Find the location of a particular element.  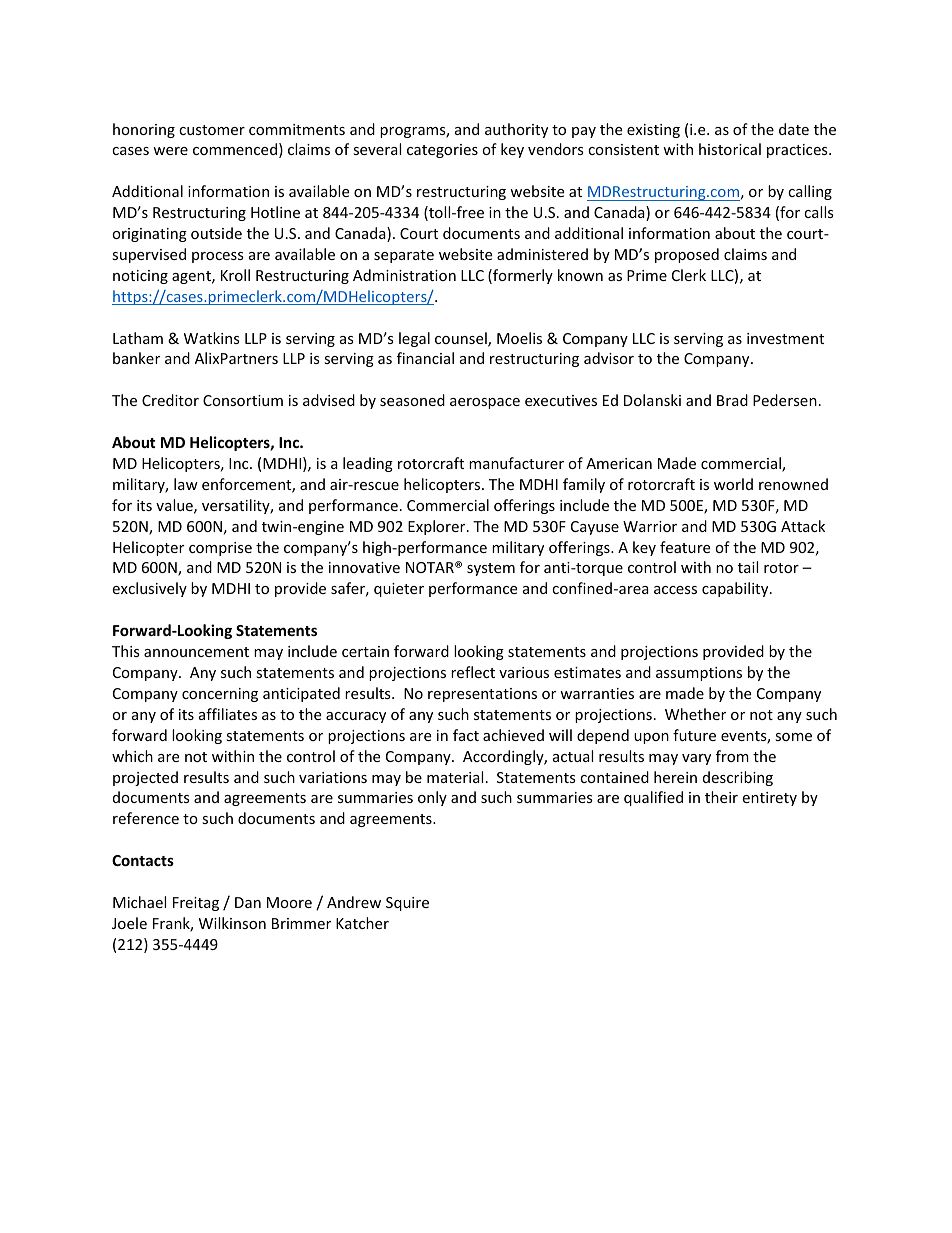

comprise is located at coordinates (220, 549).
